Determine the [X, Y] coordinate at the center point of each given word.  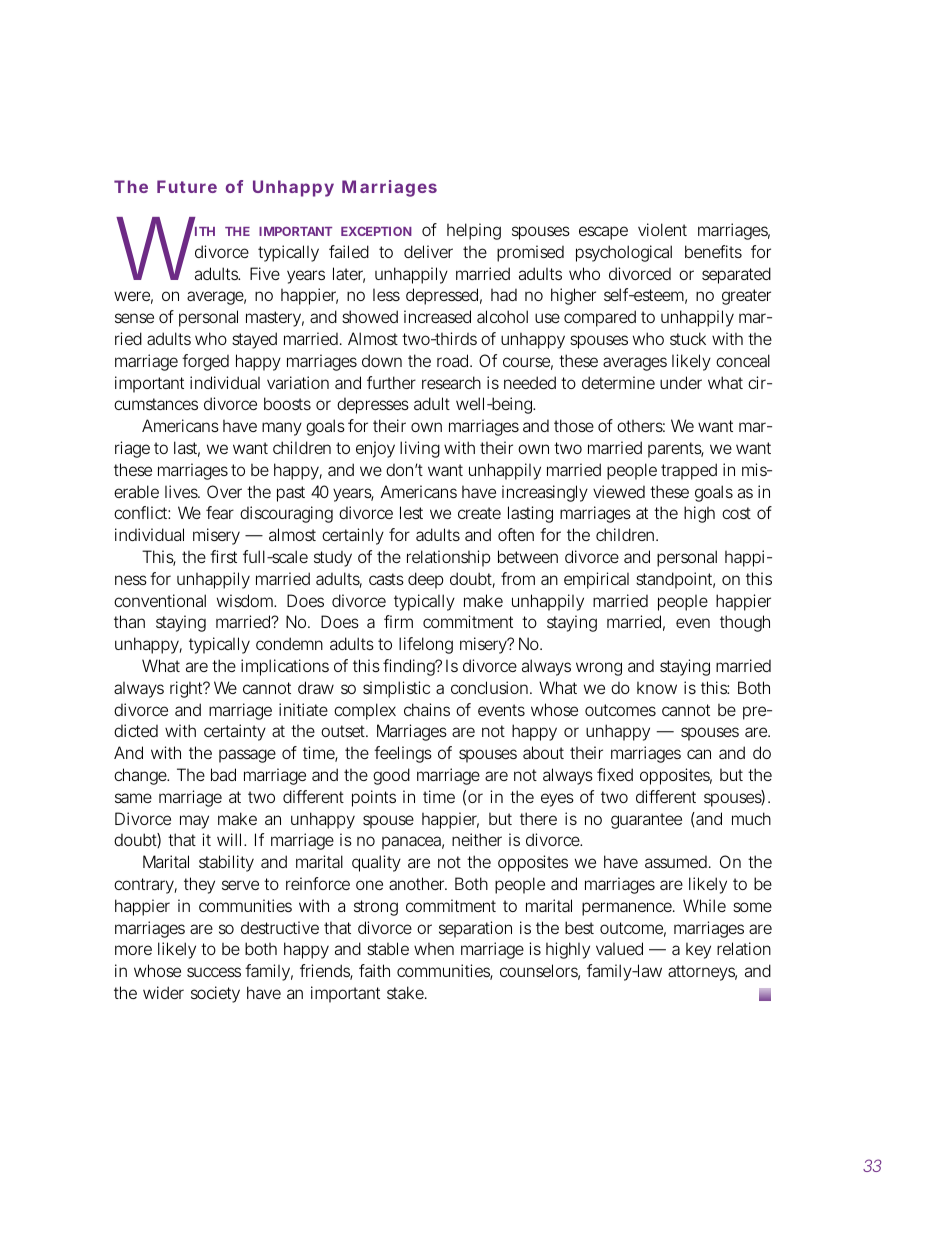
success [214, 972]
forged [205, 362]
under [681, 382]
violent [662, 229]
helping [474, 231]
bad [223, 774]
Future [187, 186]
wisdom [246, 600]
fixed [615, 774]
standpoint [675, 580]
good [391, 776]
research [451, 382]
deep [426, 580]
